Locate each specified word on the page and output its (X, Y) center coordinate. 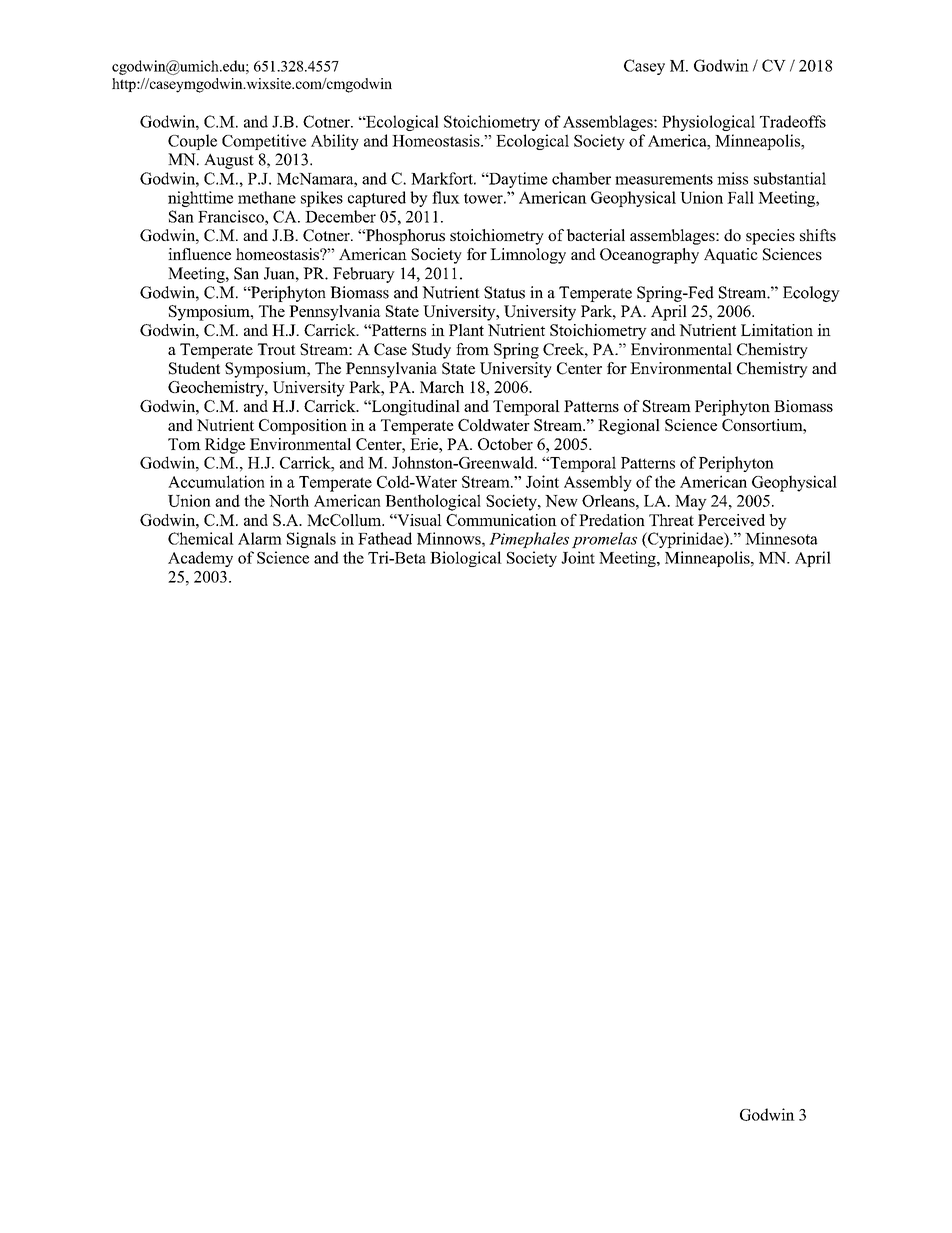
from (472, 349)
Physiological (708, 123)
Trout (277, 349)
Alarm (260, 538)
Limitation (777, 330)
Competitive (264, 142)
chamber (581, 178)
